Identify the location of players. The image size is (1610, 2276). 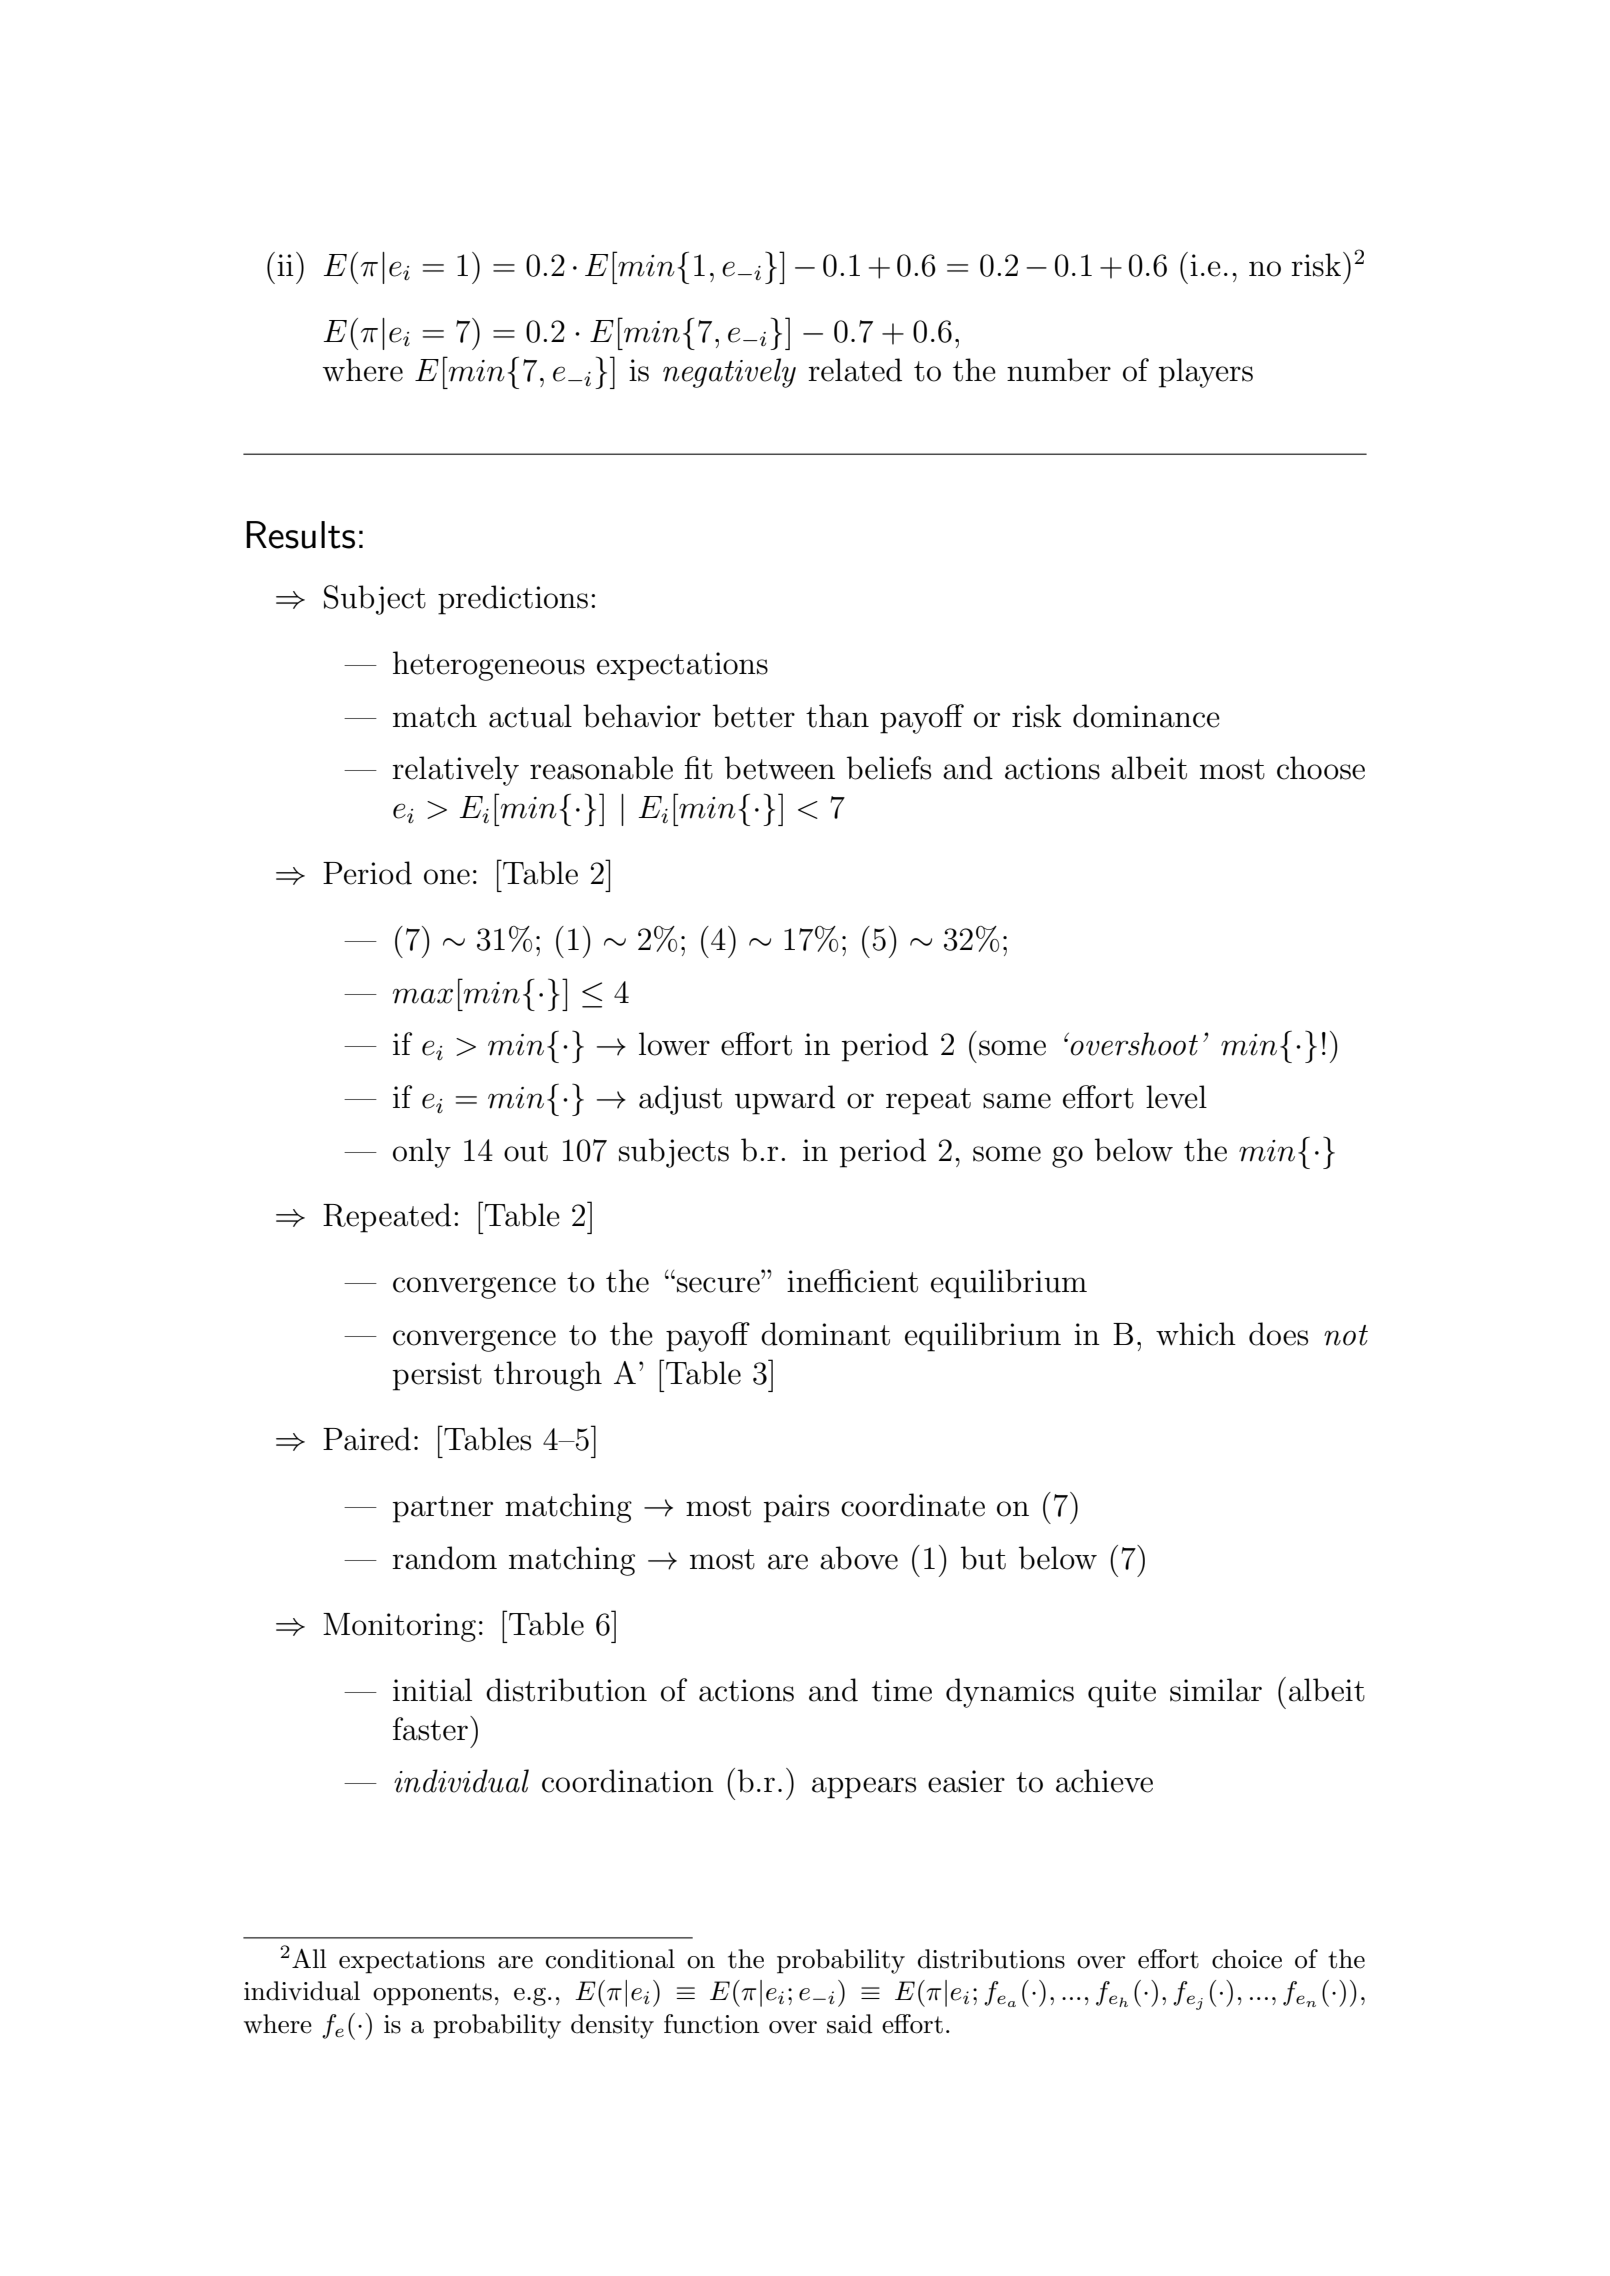
(1205, 373).
